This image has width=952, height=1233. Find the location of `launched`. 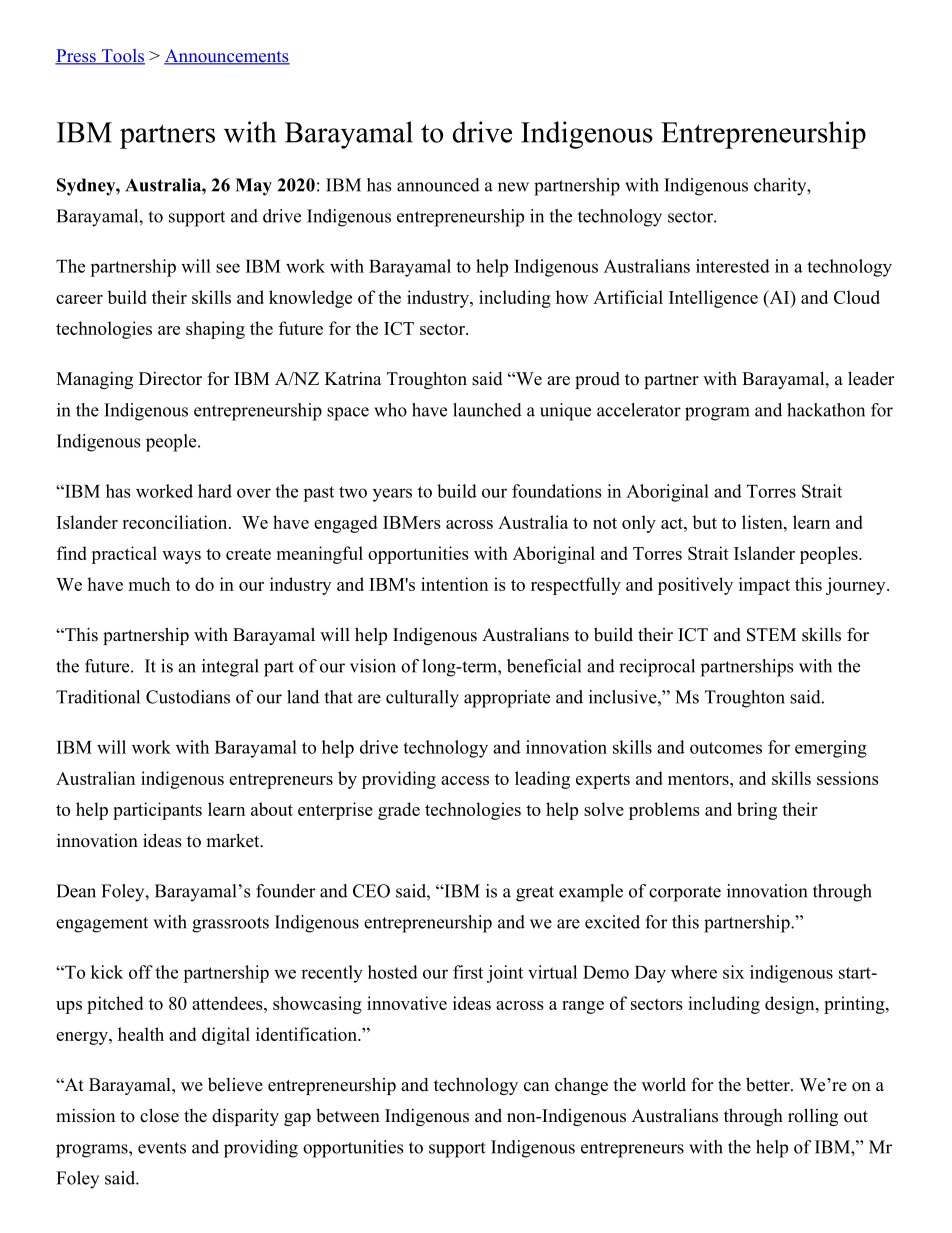

launched is located at coordinates (487, 410).
